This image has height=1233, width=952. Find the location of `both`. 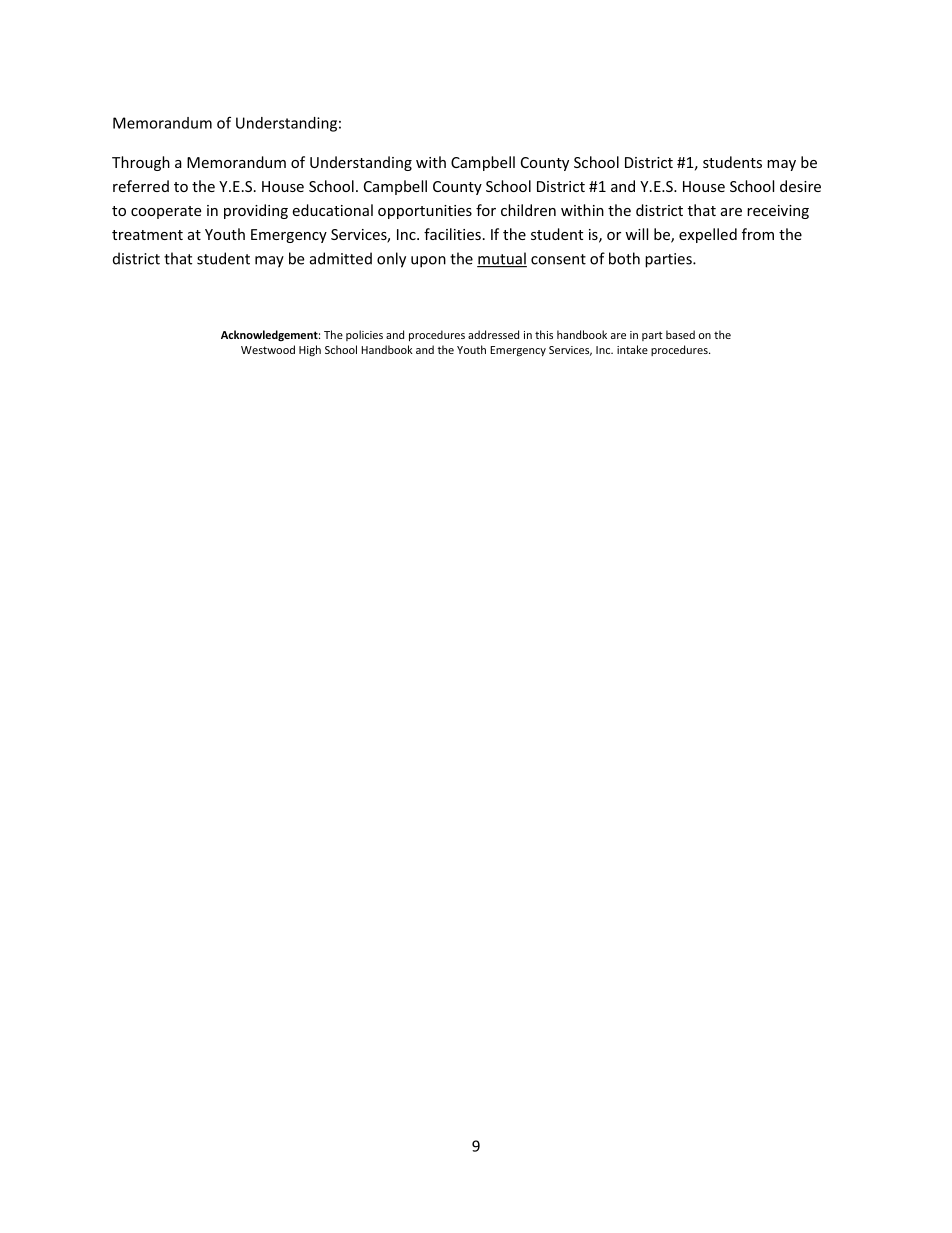

both is located at coordinates (624, 258).
